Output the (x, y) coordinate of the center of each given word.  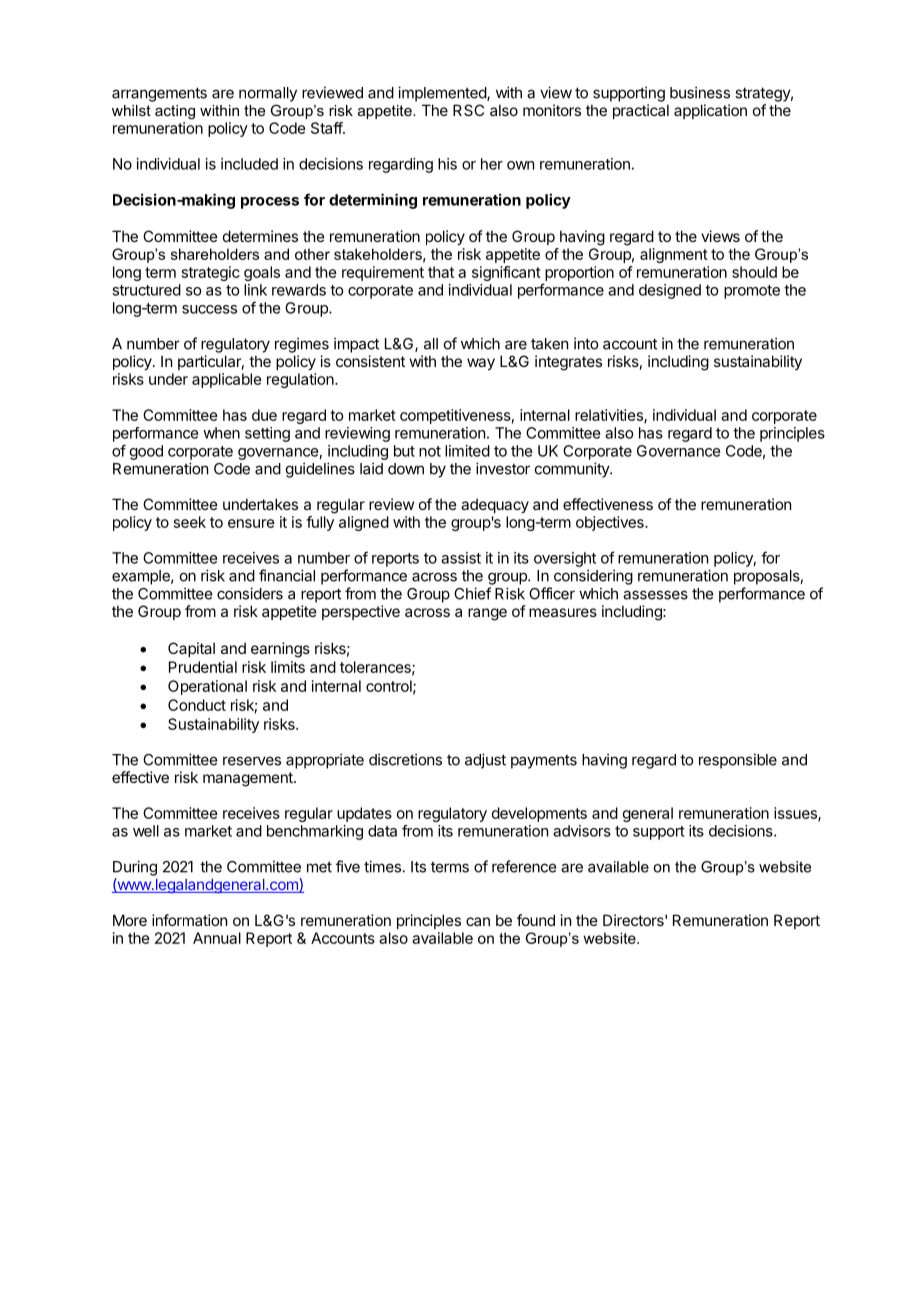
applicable (227, 380)
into (586, 343)
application (710, 111)
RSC (468, 110)
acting (175, 112)
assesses (655, 595)
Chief (472, 593)
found (536, 920)
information (189, 920)
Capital (191, 649)
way (481, 364)
